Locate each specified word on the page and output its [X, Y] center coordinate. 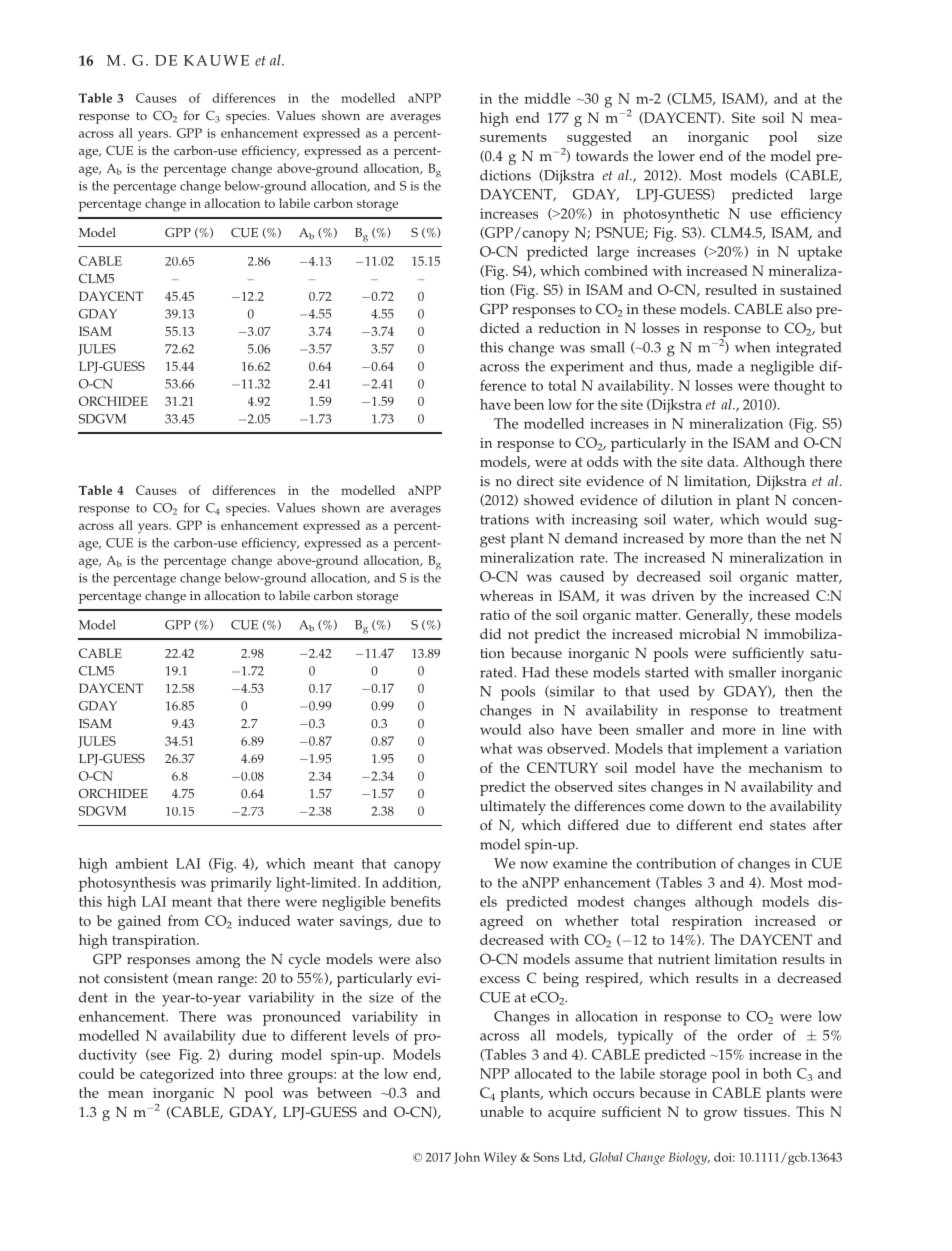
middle [548, 98]
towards [602, 155]
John [467, 1158]
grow [720, 1115]
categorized [177, 1075]
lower [676, 156]
